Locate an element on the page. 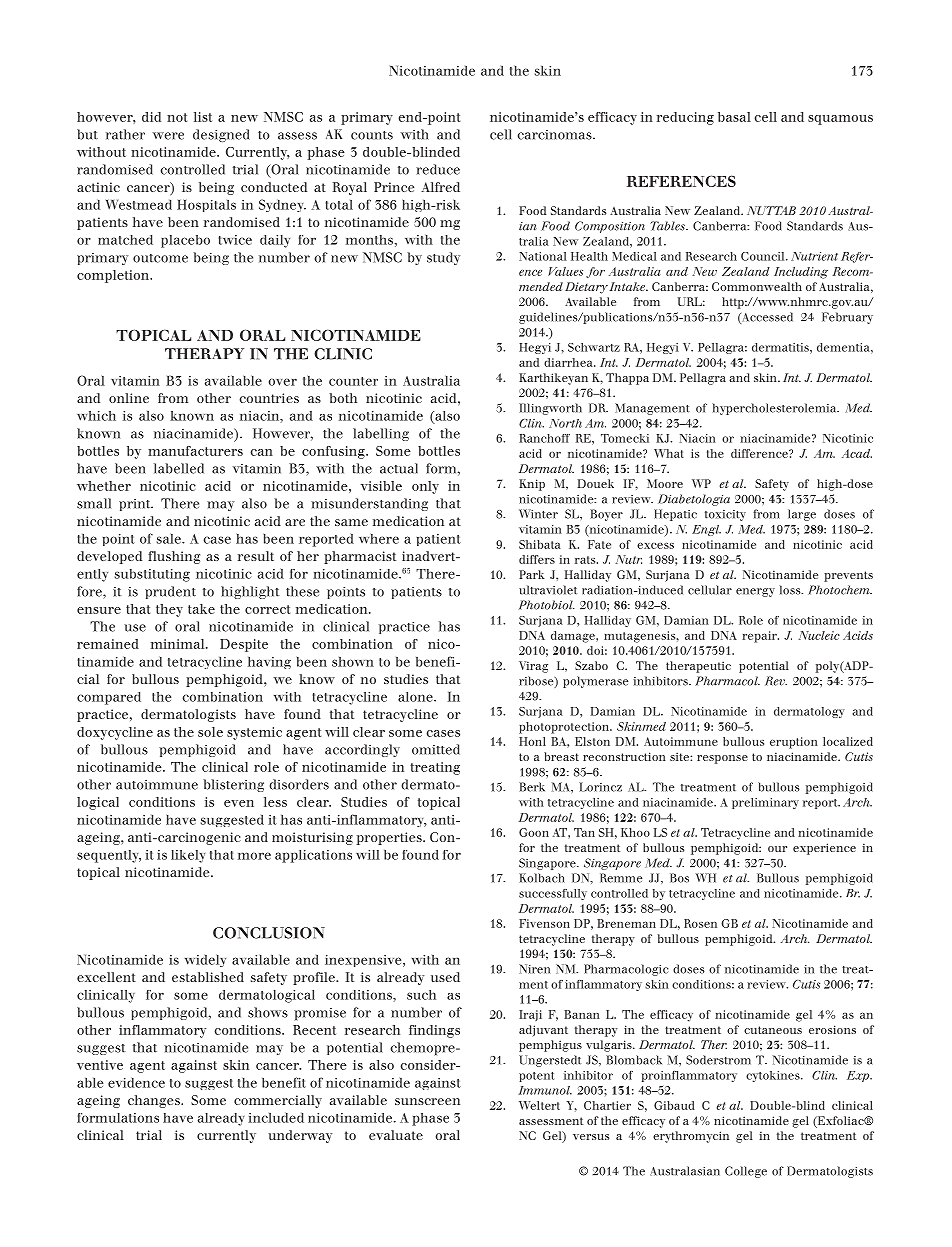 The height and width of the image is (1247, 952). preliminary is located at coordinates (765, 803).
